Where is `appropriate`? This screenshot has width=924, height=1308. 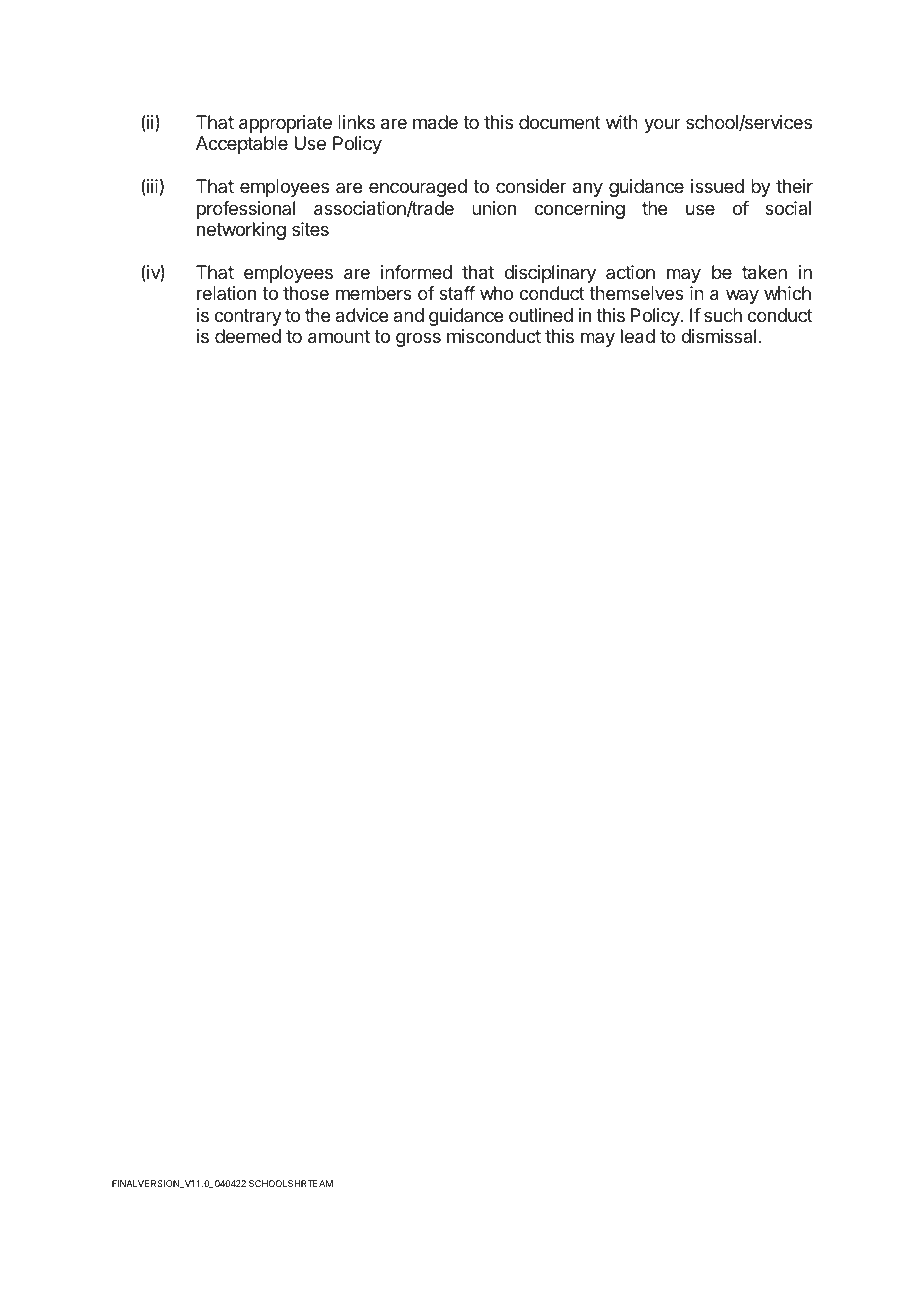
appropriate is located at coordinates (285, 124).
